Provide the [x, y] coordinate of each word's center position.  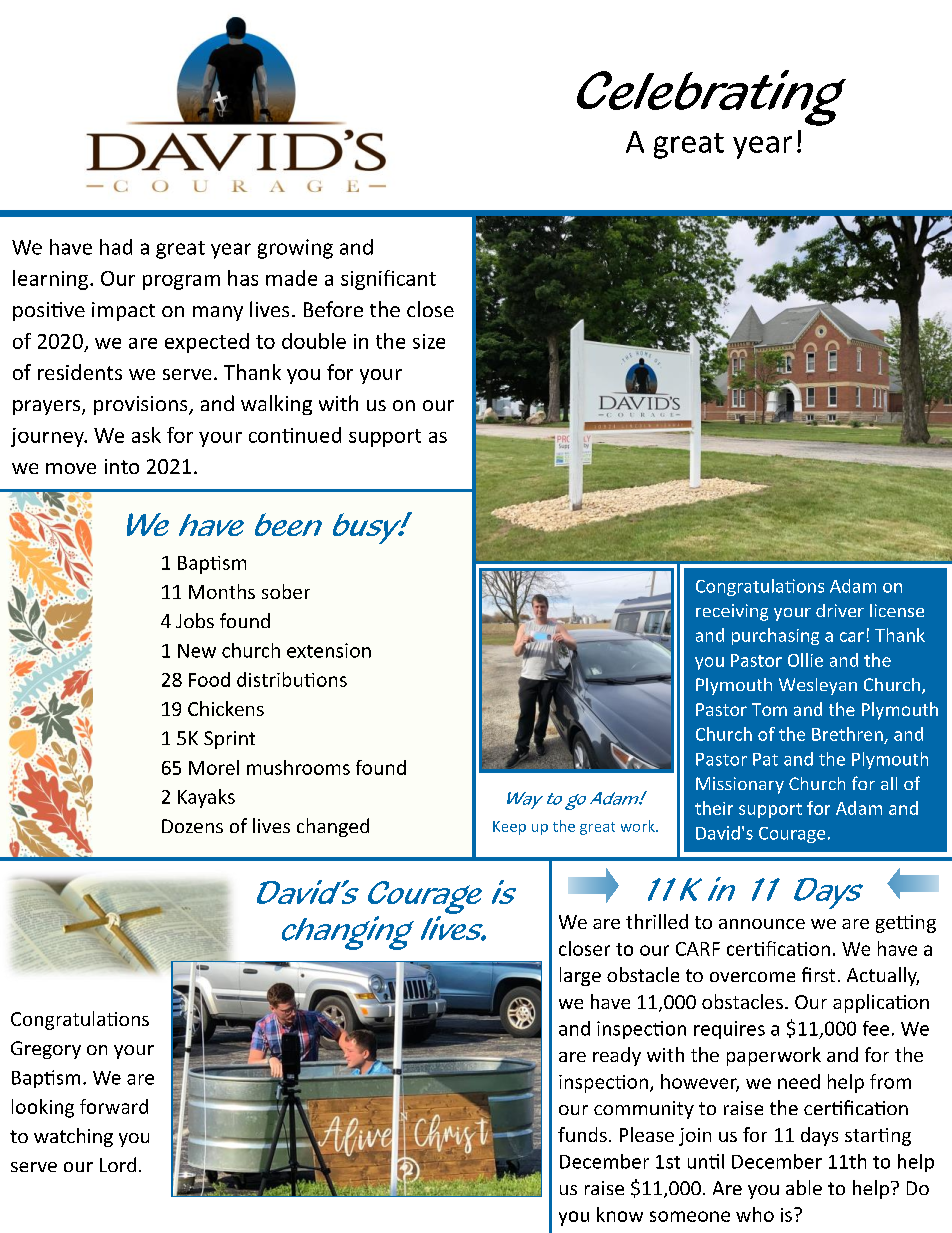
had [116, 247]
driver [840, 610]
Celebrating [711, 98]
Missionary [740, 785]
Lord [118, 1164]
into [122, 466]
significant [388, 280]
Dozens [192, 826]
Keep [509, 828]
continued [295, 435]
